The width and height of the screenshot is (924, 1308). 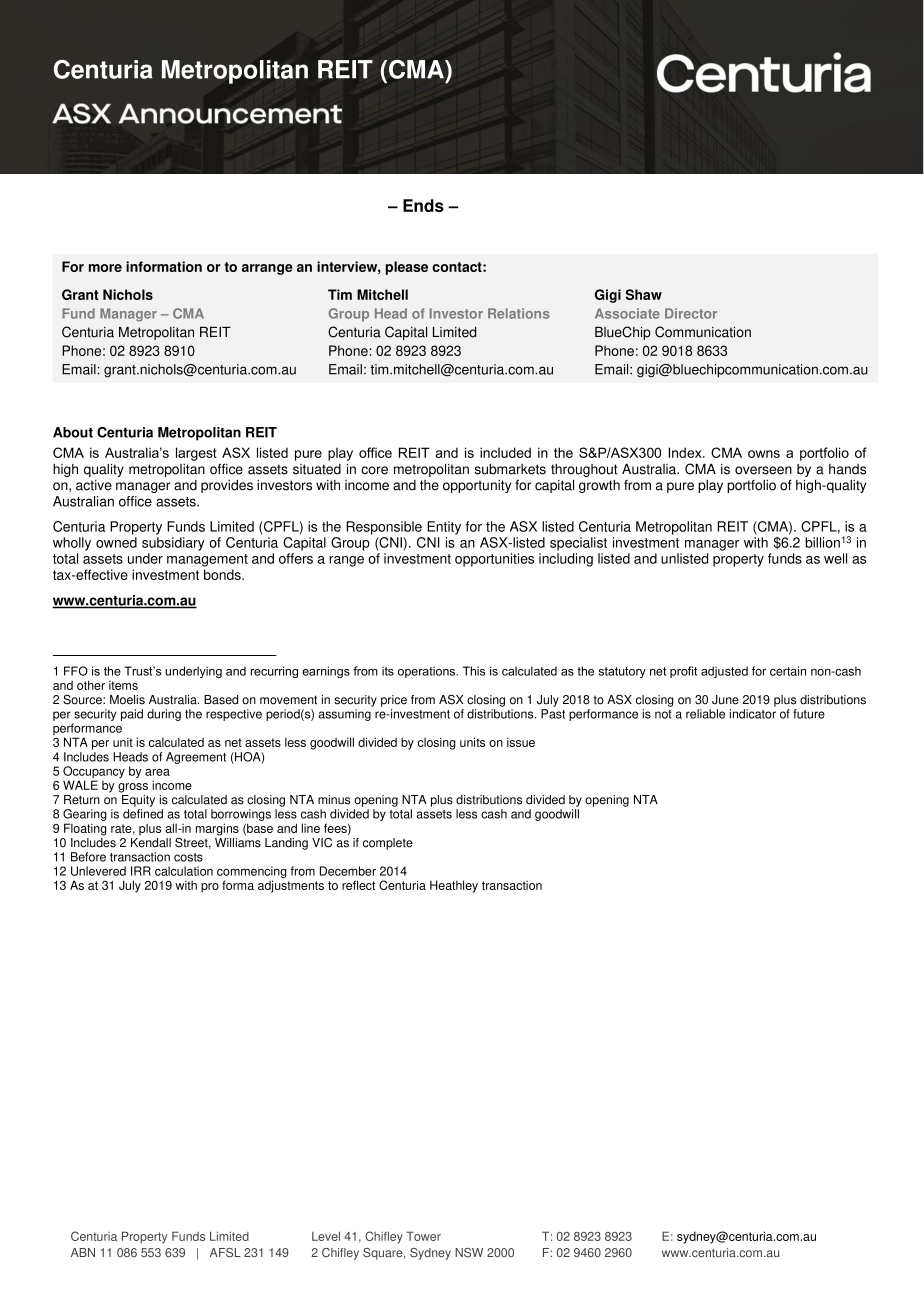 What do you see at coordinates (423, 1236) in the screenshot?
I see `Tower` at bounding box center [423, 1236].
